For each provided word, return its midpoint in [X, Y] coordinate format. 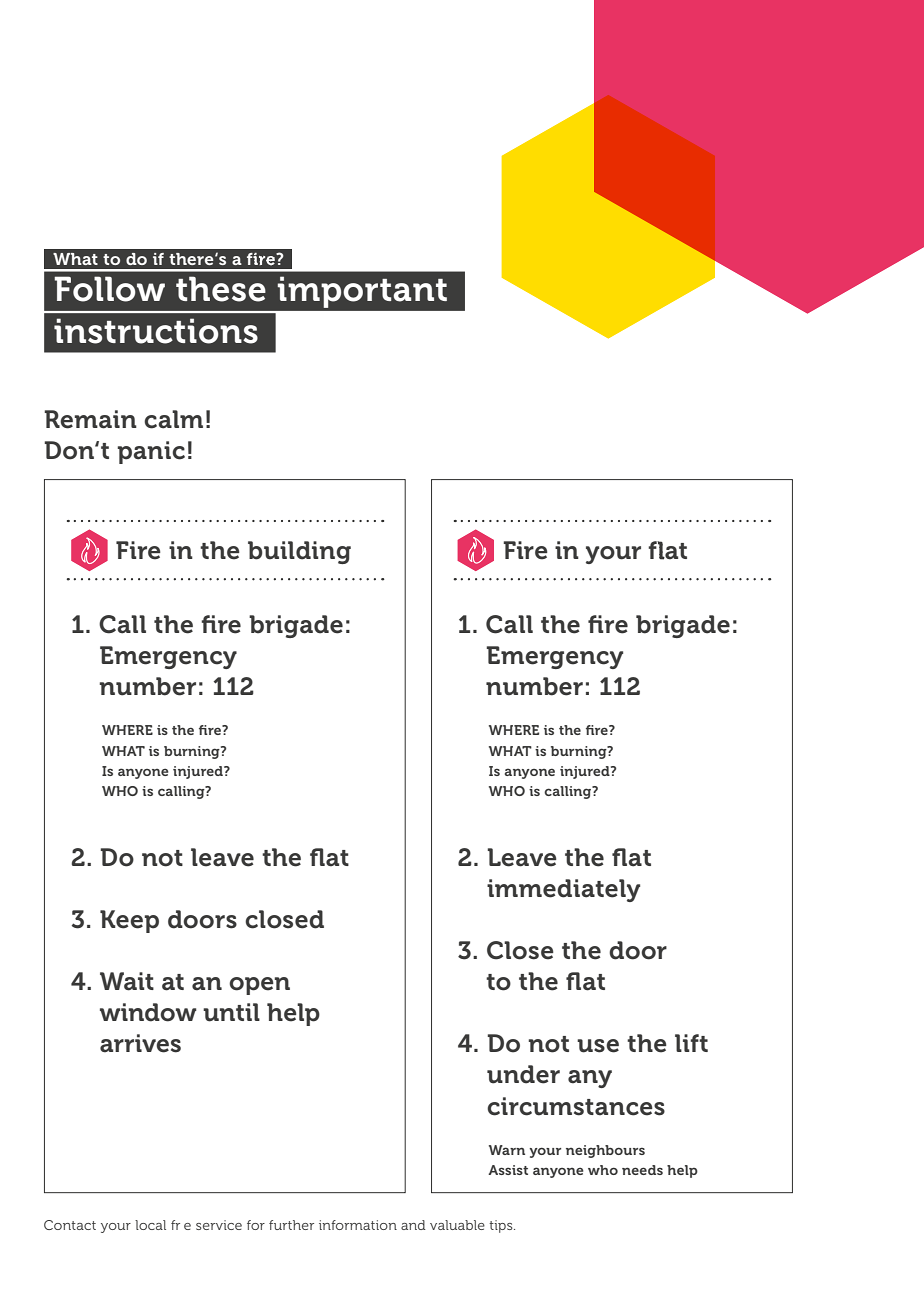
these [221, 289]
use [598, 1046]
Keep [129, 921]
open [259, 986]
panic [151, 452]
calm [173, 419]
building [299, 552]
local [150, 1225]
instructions [156, 331]
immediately [563, 890]
